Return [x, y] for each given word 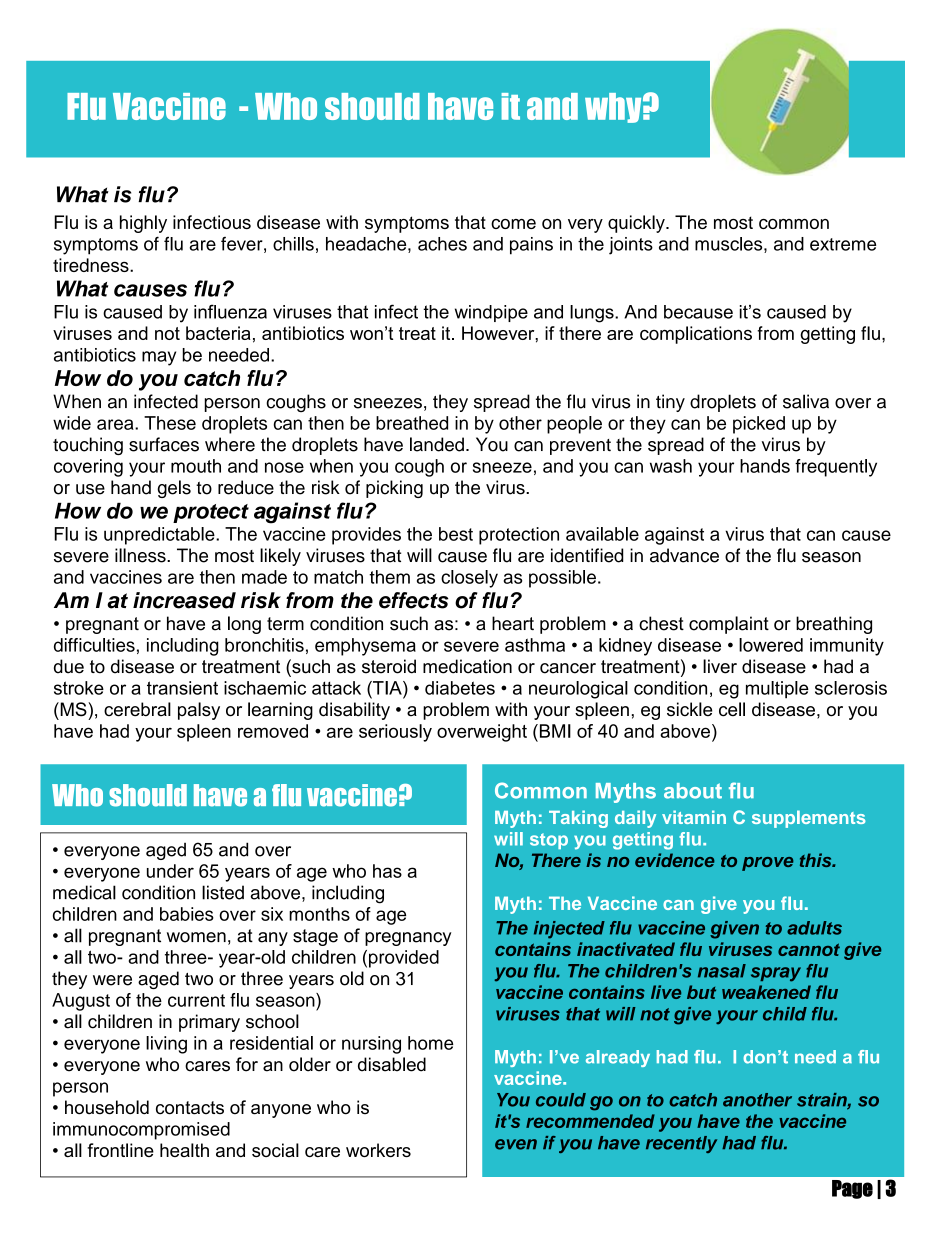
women [196, 937]
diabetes [460, 688]
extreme [843, 244]
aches [442, 244]
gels [174, 489]
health [184, 1150]
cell [732, 709]
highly [143, 224]
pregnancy [408, 939]
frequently [836, 468]
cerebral [137, 709]
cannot [809, 949]
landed [437, 444]
